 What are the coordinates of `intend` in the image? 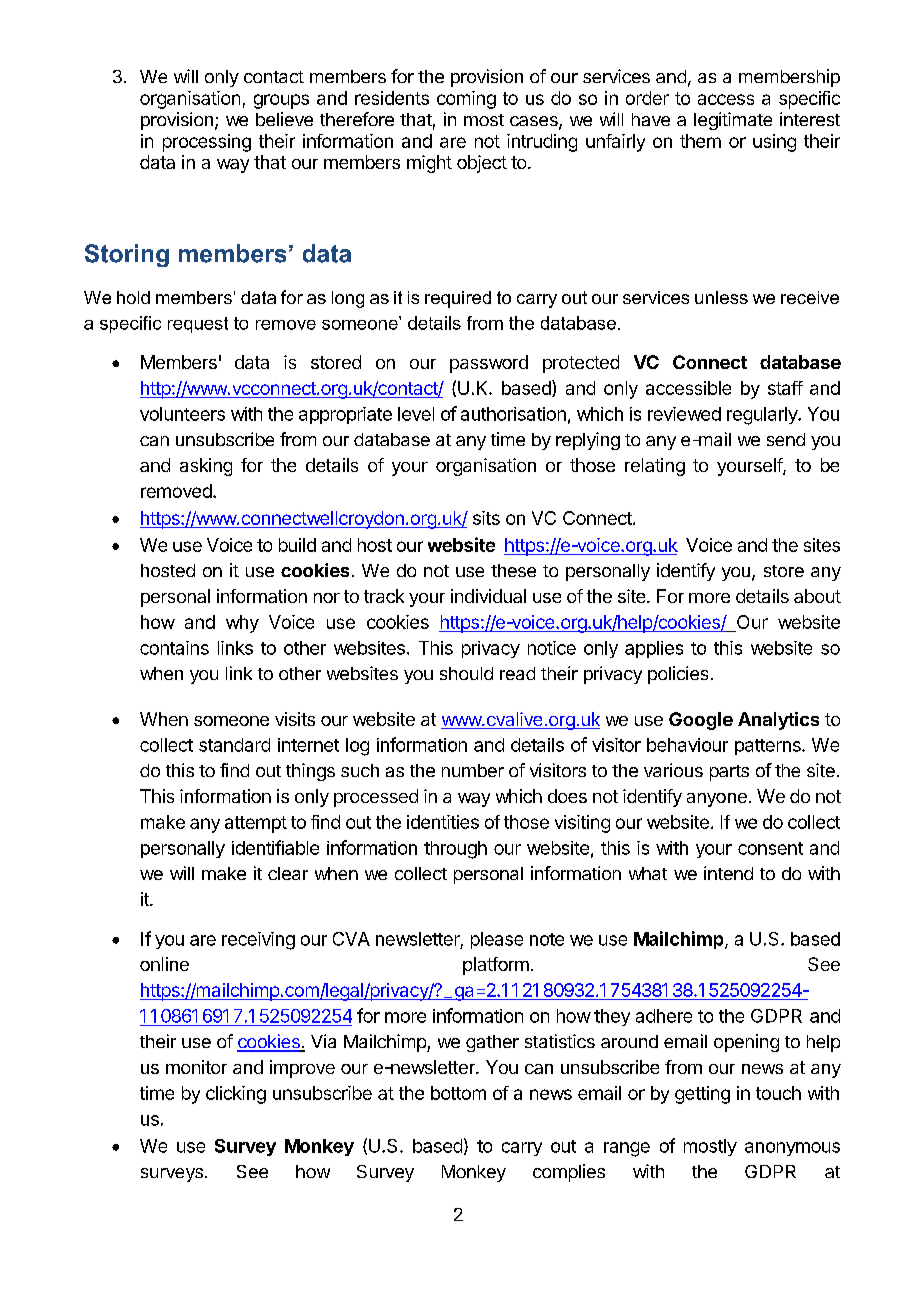 It's located at (728, 873).
